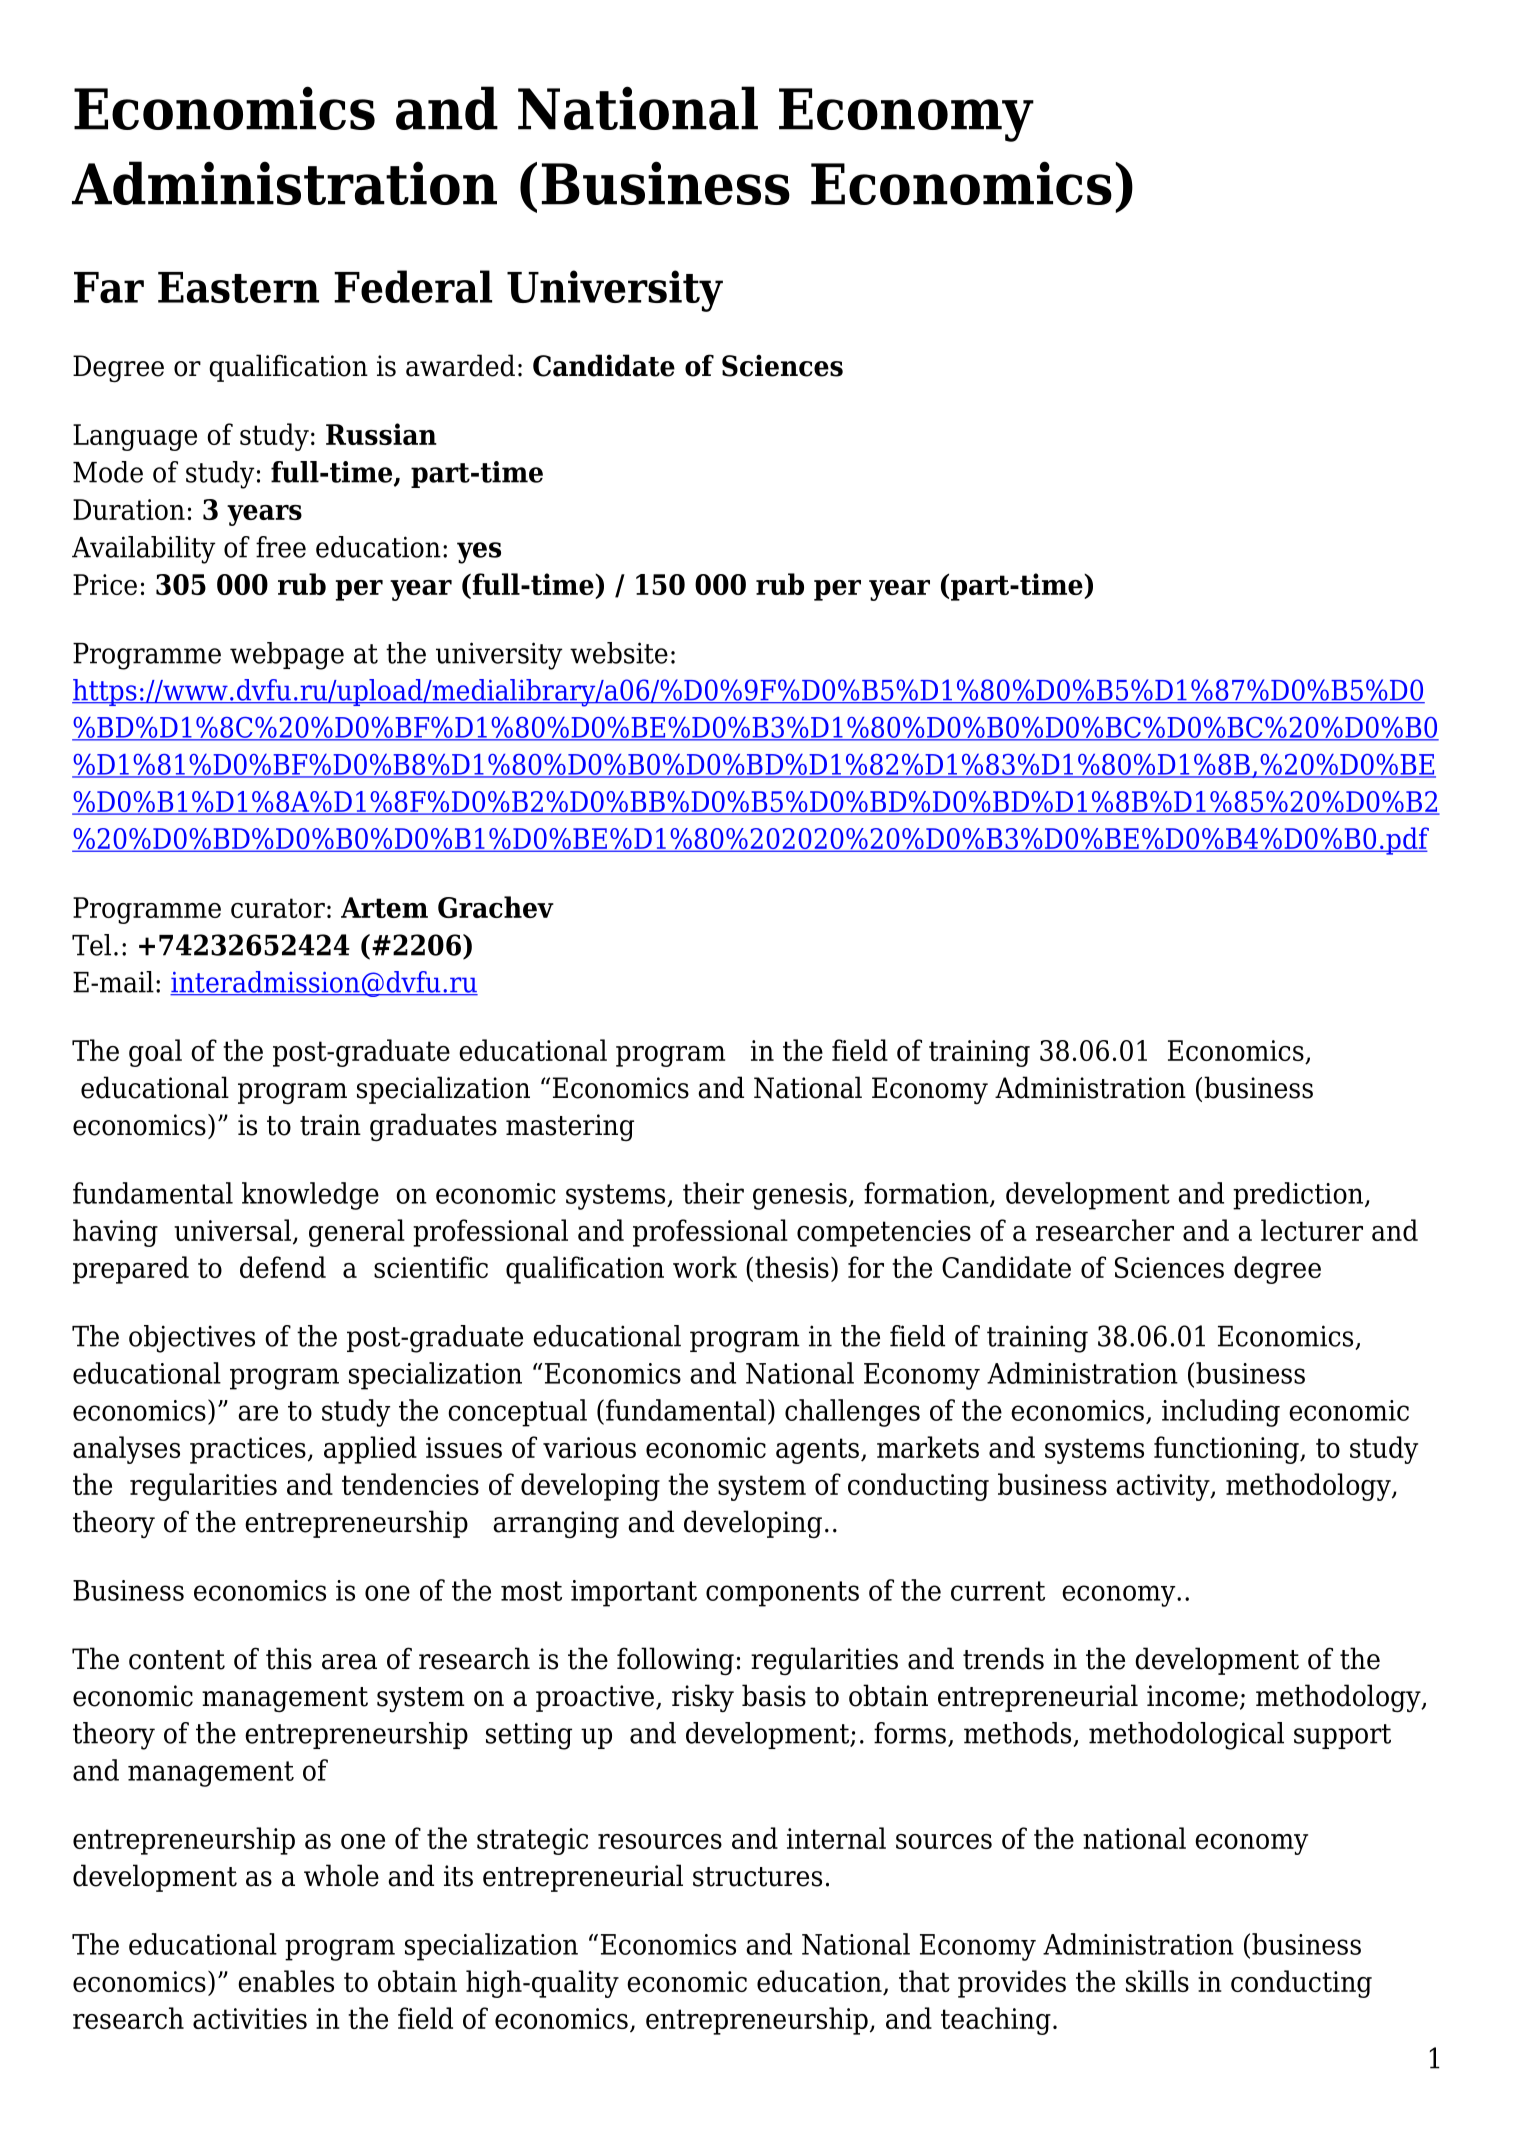  Describe the element at coordinates (278, 908) in the image. I see `curator` at that location.
